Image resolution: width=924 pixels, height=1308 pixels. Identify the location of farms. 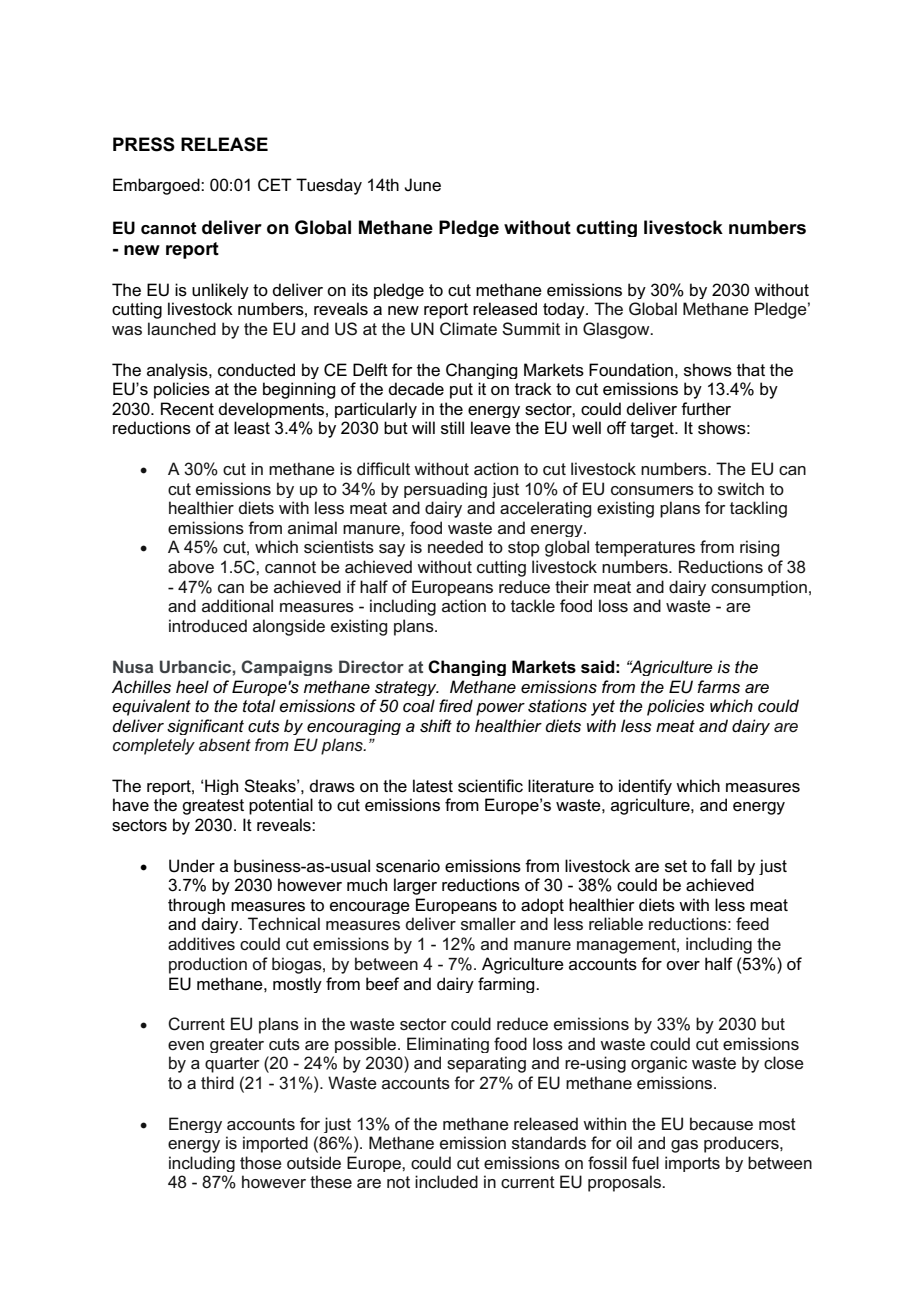
(718, 687).
